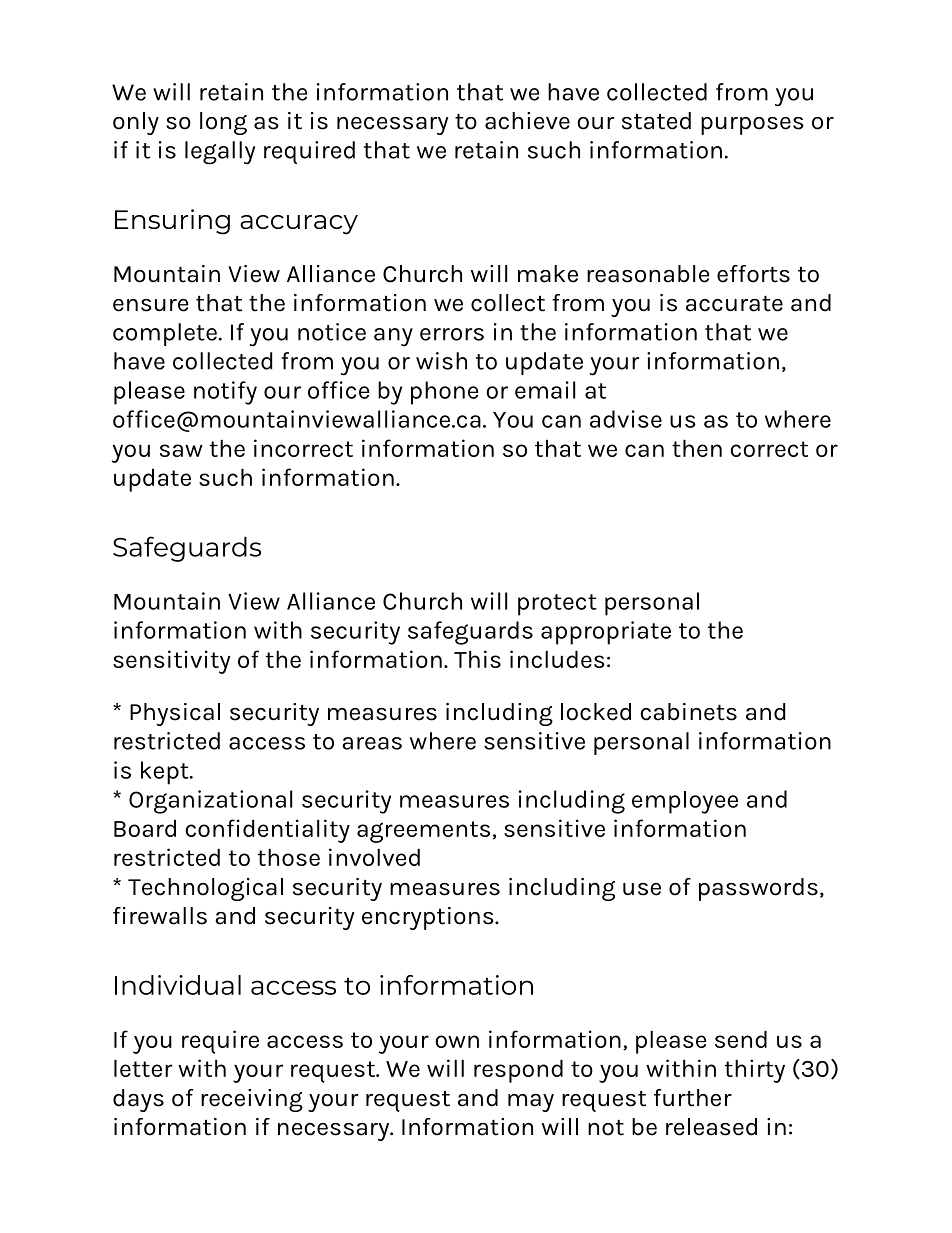  I want to click on advise, so click(626, 419).
